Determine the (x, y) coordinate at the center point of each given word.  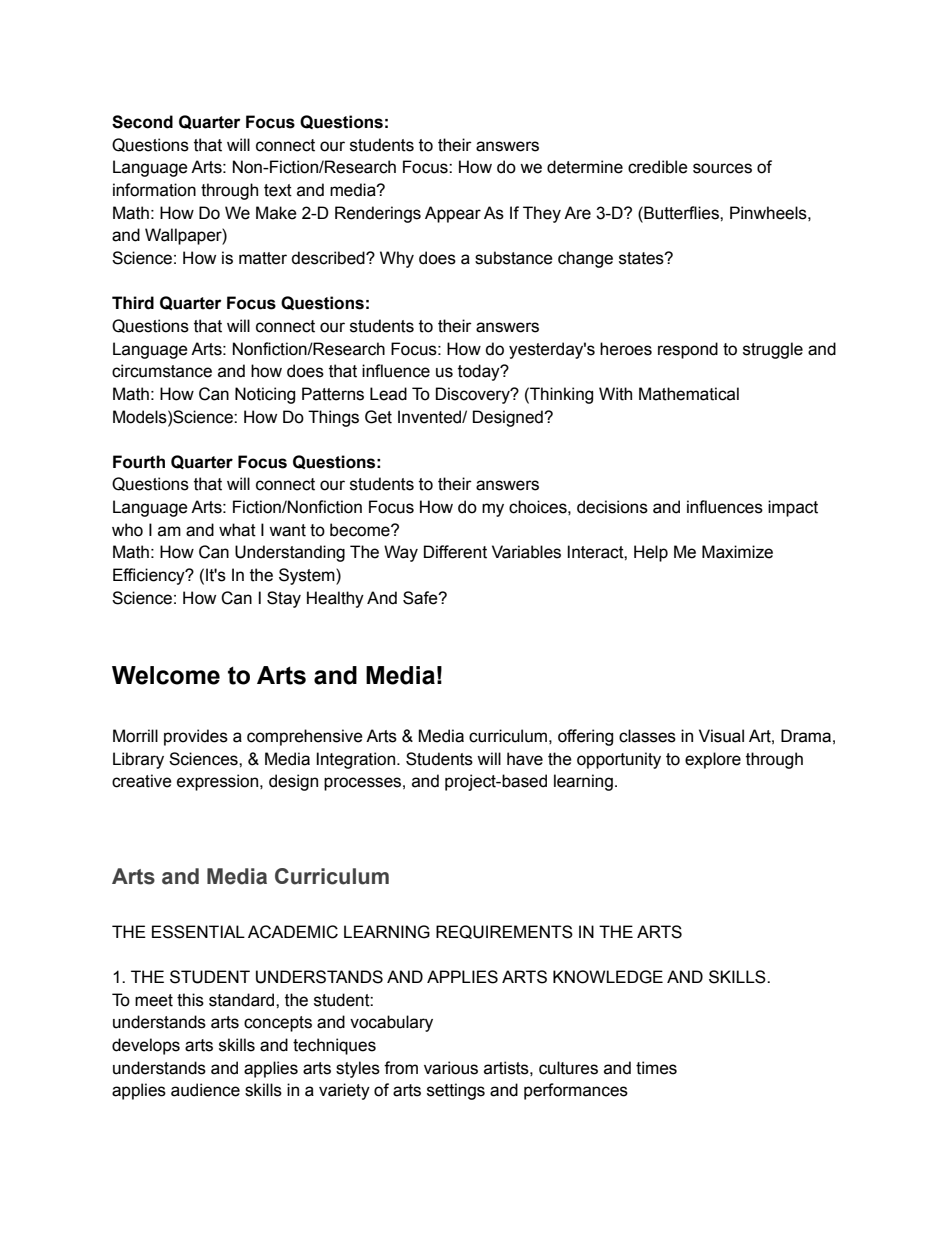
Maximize (737, 552)
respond (688, 350)
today (480, 372)
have (525, 759)
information (154, 190)
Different (455, 552)
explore (713, 760)
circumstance (162, 371)
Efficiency (150, 576)
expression (219, 782)
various (451, 1068)
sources (722, 168)
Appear (453, 214)
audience (205, 1090)
